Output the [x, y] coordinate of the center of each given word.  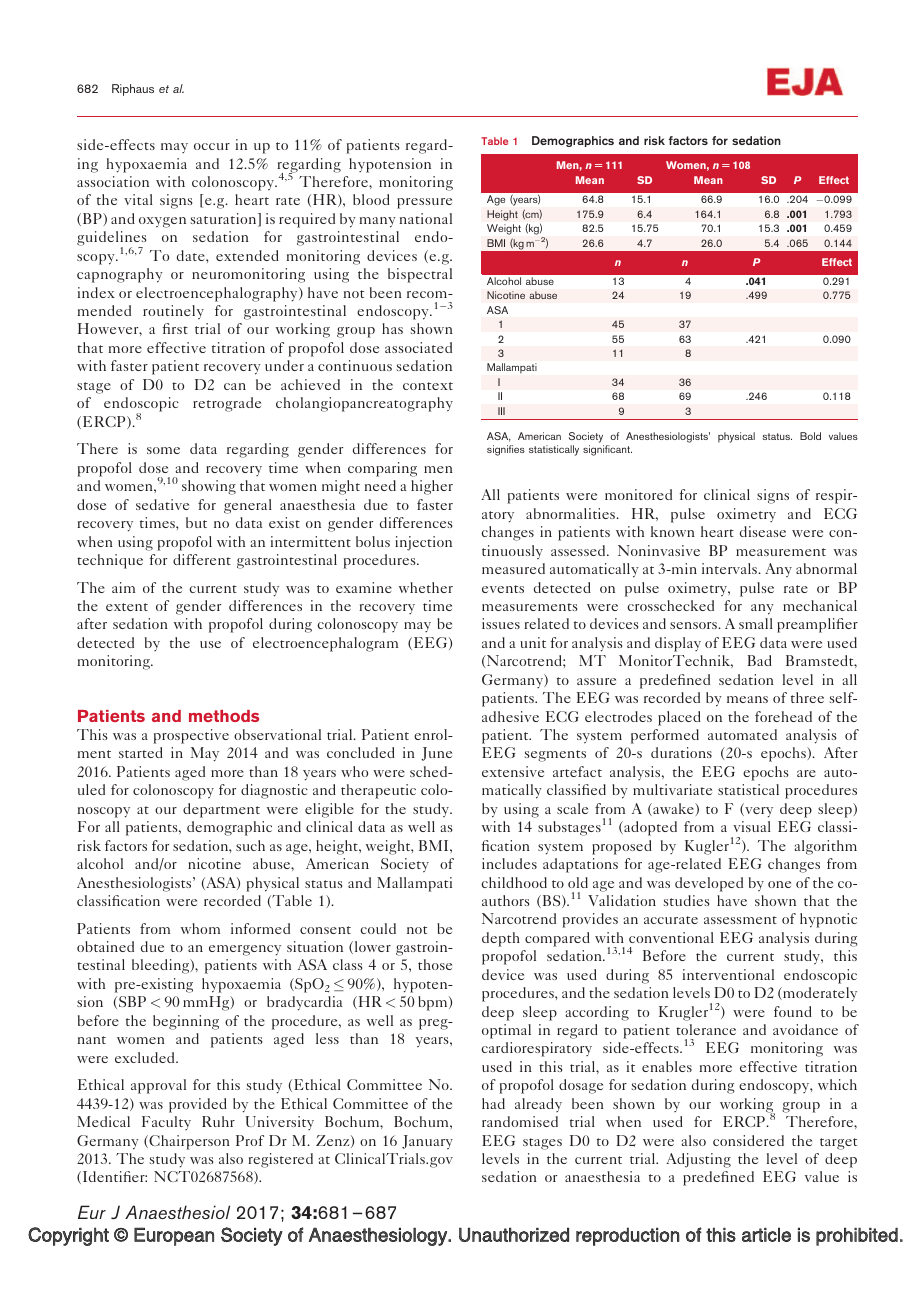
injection [423, 543]
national [425, 218]
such [250, 845]
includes [509, 863]
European [174, 1236]
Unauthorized [514, 1234]
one [779, 884]
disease [763, 531]
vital [138, 199]
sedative [162, 504]
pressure [424, 203]
